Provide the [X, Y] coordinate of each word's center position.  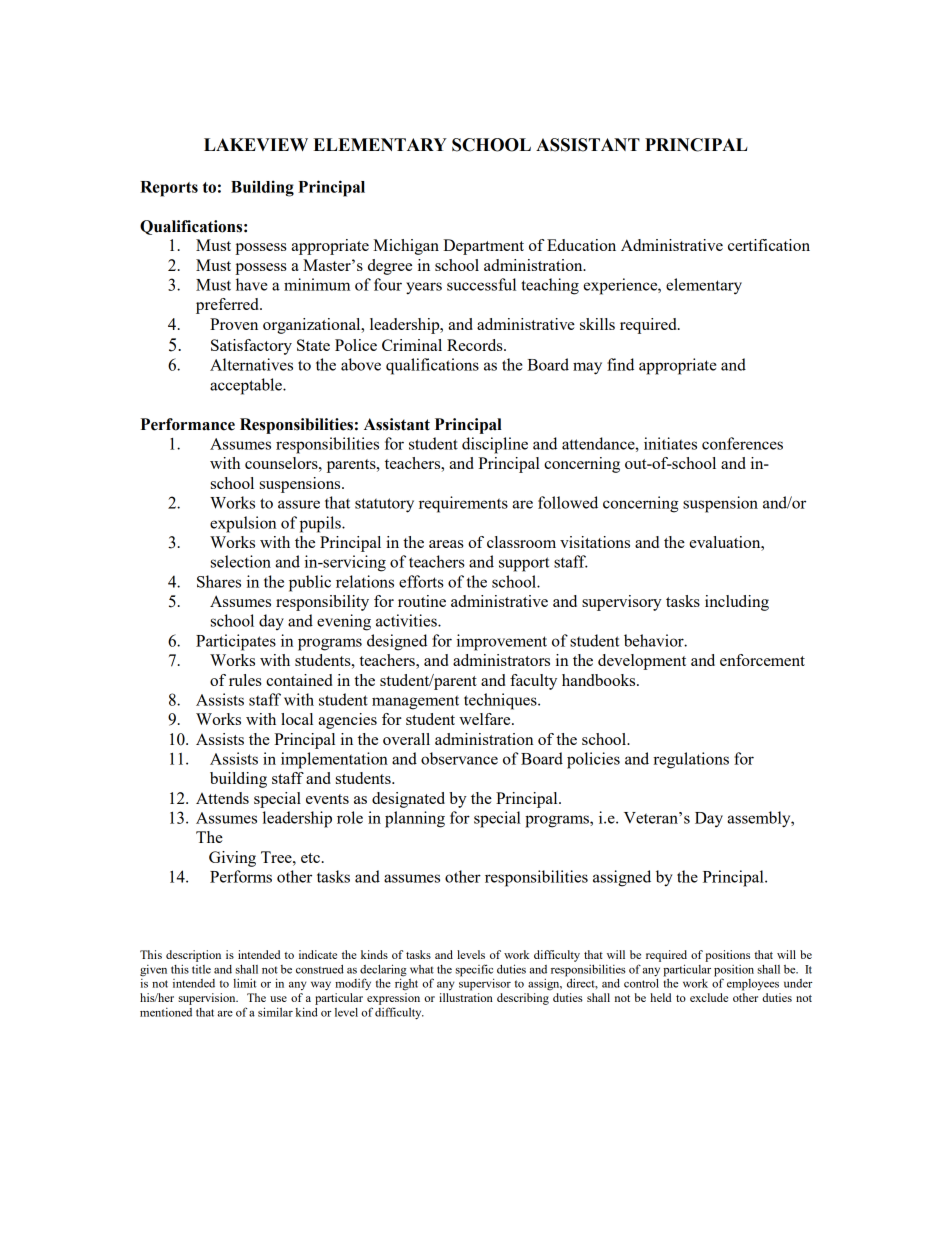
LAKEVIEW [256, 144]
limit [245, 983]
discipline [495, 445]
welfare [486, 719]
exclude [709, 997]
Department [483, 247]
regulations [691, 760]
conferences [742, 443]
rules [245, 680]
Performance [188, 424]
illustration [466, 997]
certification [769, 245]
